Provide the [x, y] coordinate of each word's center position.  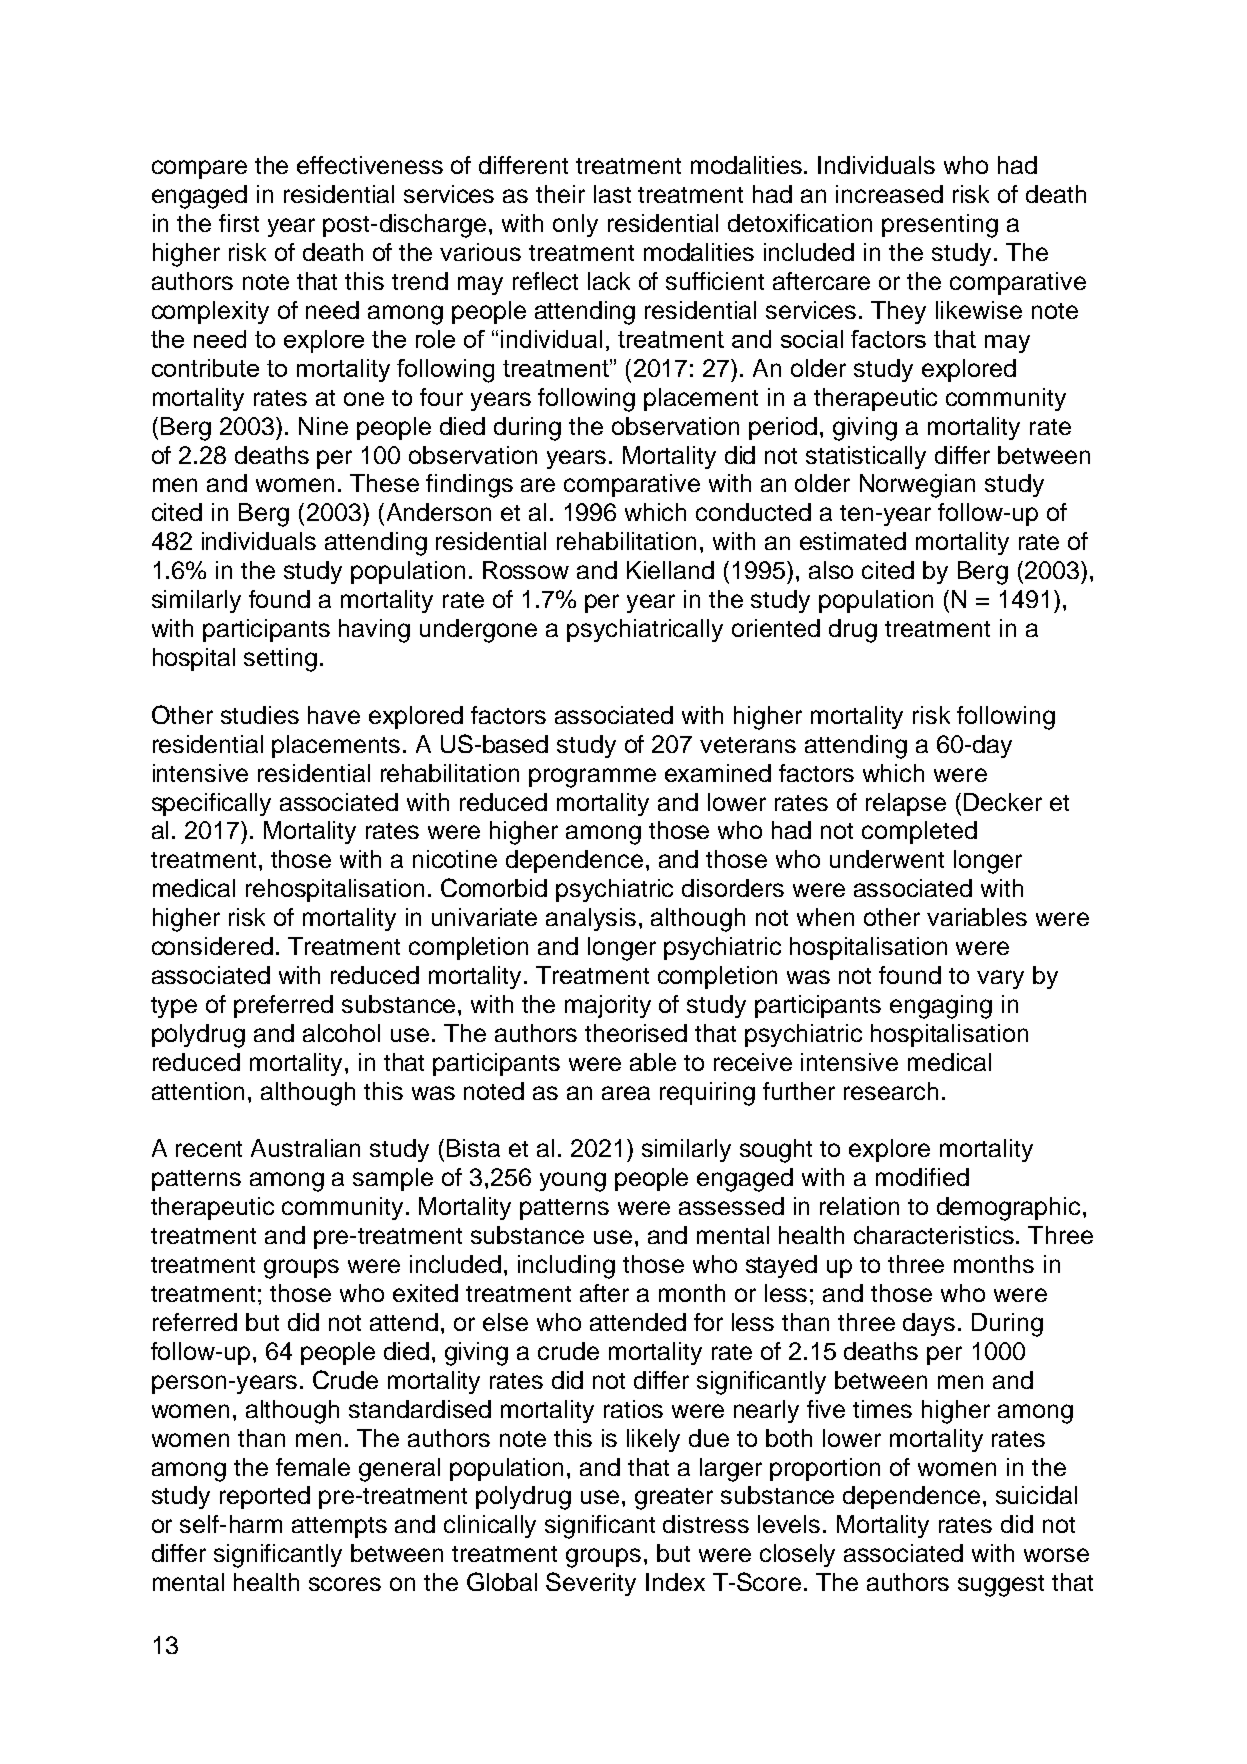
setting [280, 660]
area [626, 1093]
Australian [305, 1148]
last [612, 194]
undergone [478, 631]
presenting [940, 226]
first [239, 223]
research [891, 1091]
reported [265, 1497]
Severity [591, 1584]
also [831, 570]
